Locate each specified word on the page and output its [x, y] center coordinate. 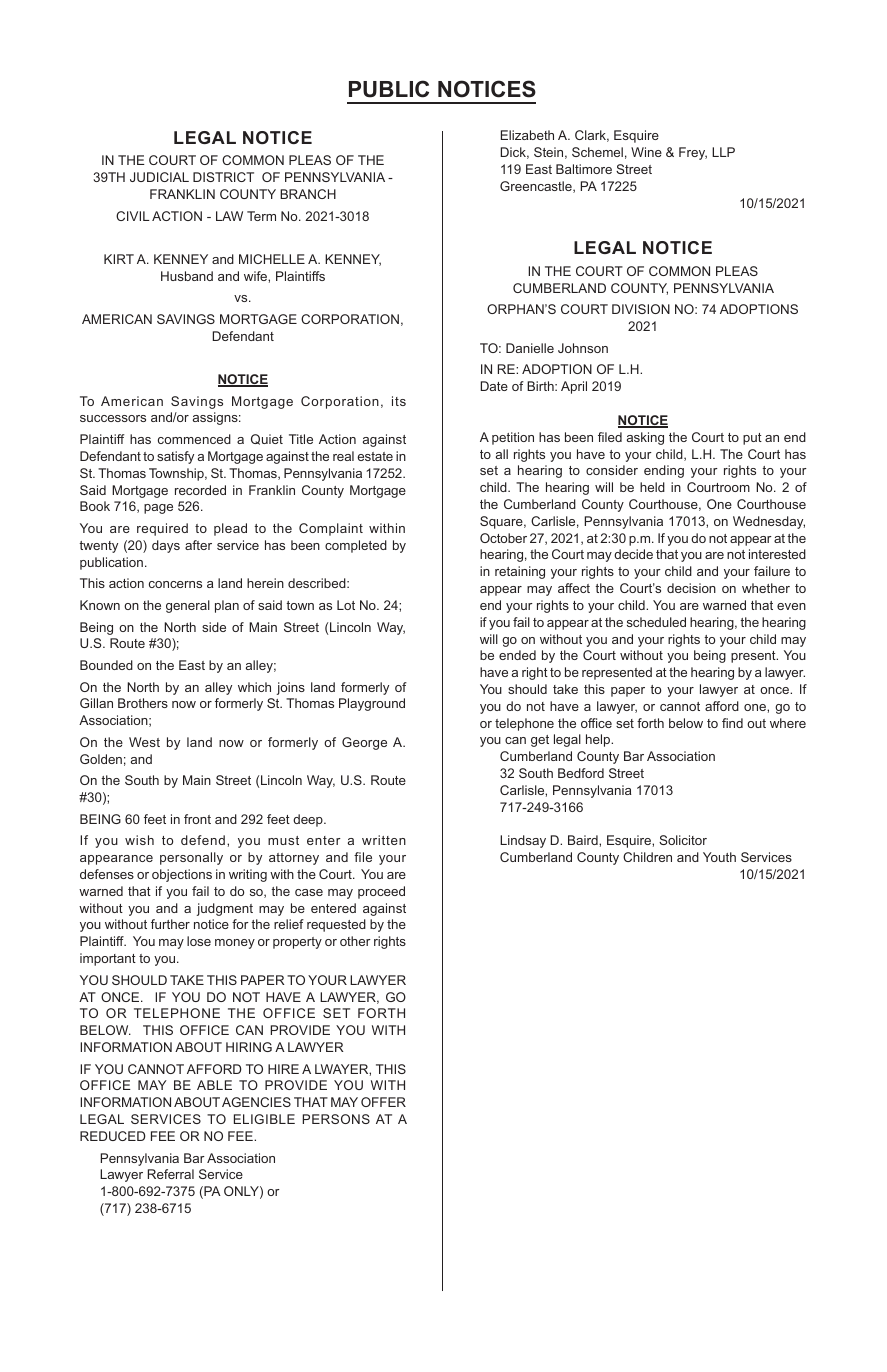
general [188, 606]
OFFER [383, 1102]
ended [517, 655]
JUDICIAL [159, 177]
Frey [693, 153]
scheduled [656, 622]
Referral [171, 1174]
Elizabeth [527, 135]
